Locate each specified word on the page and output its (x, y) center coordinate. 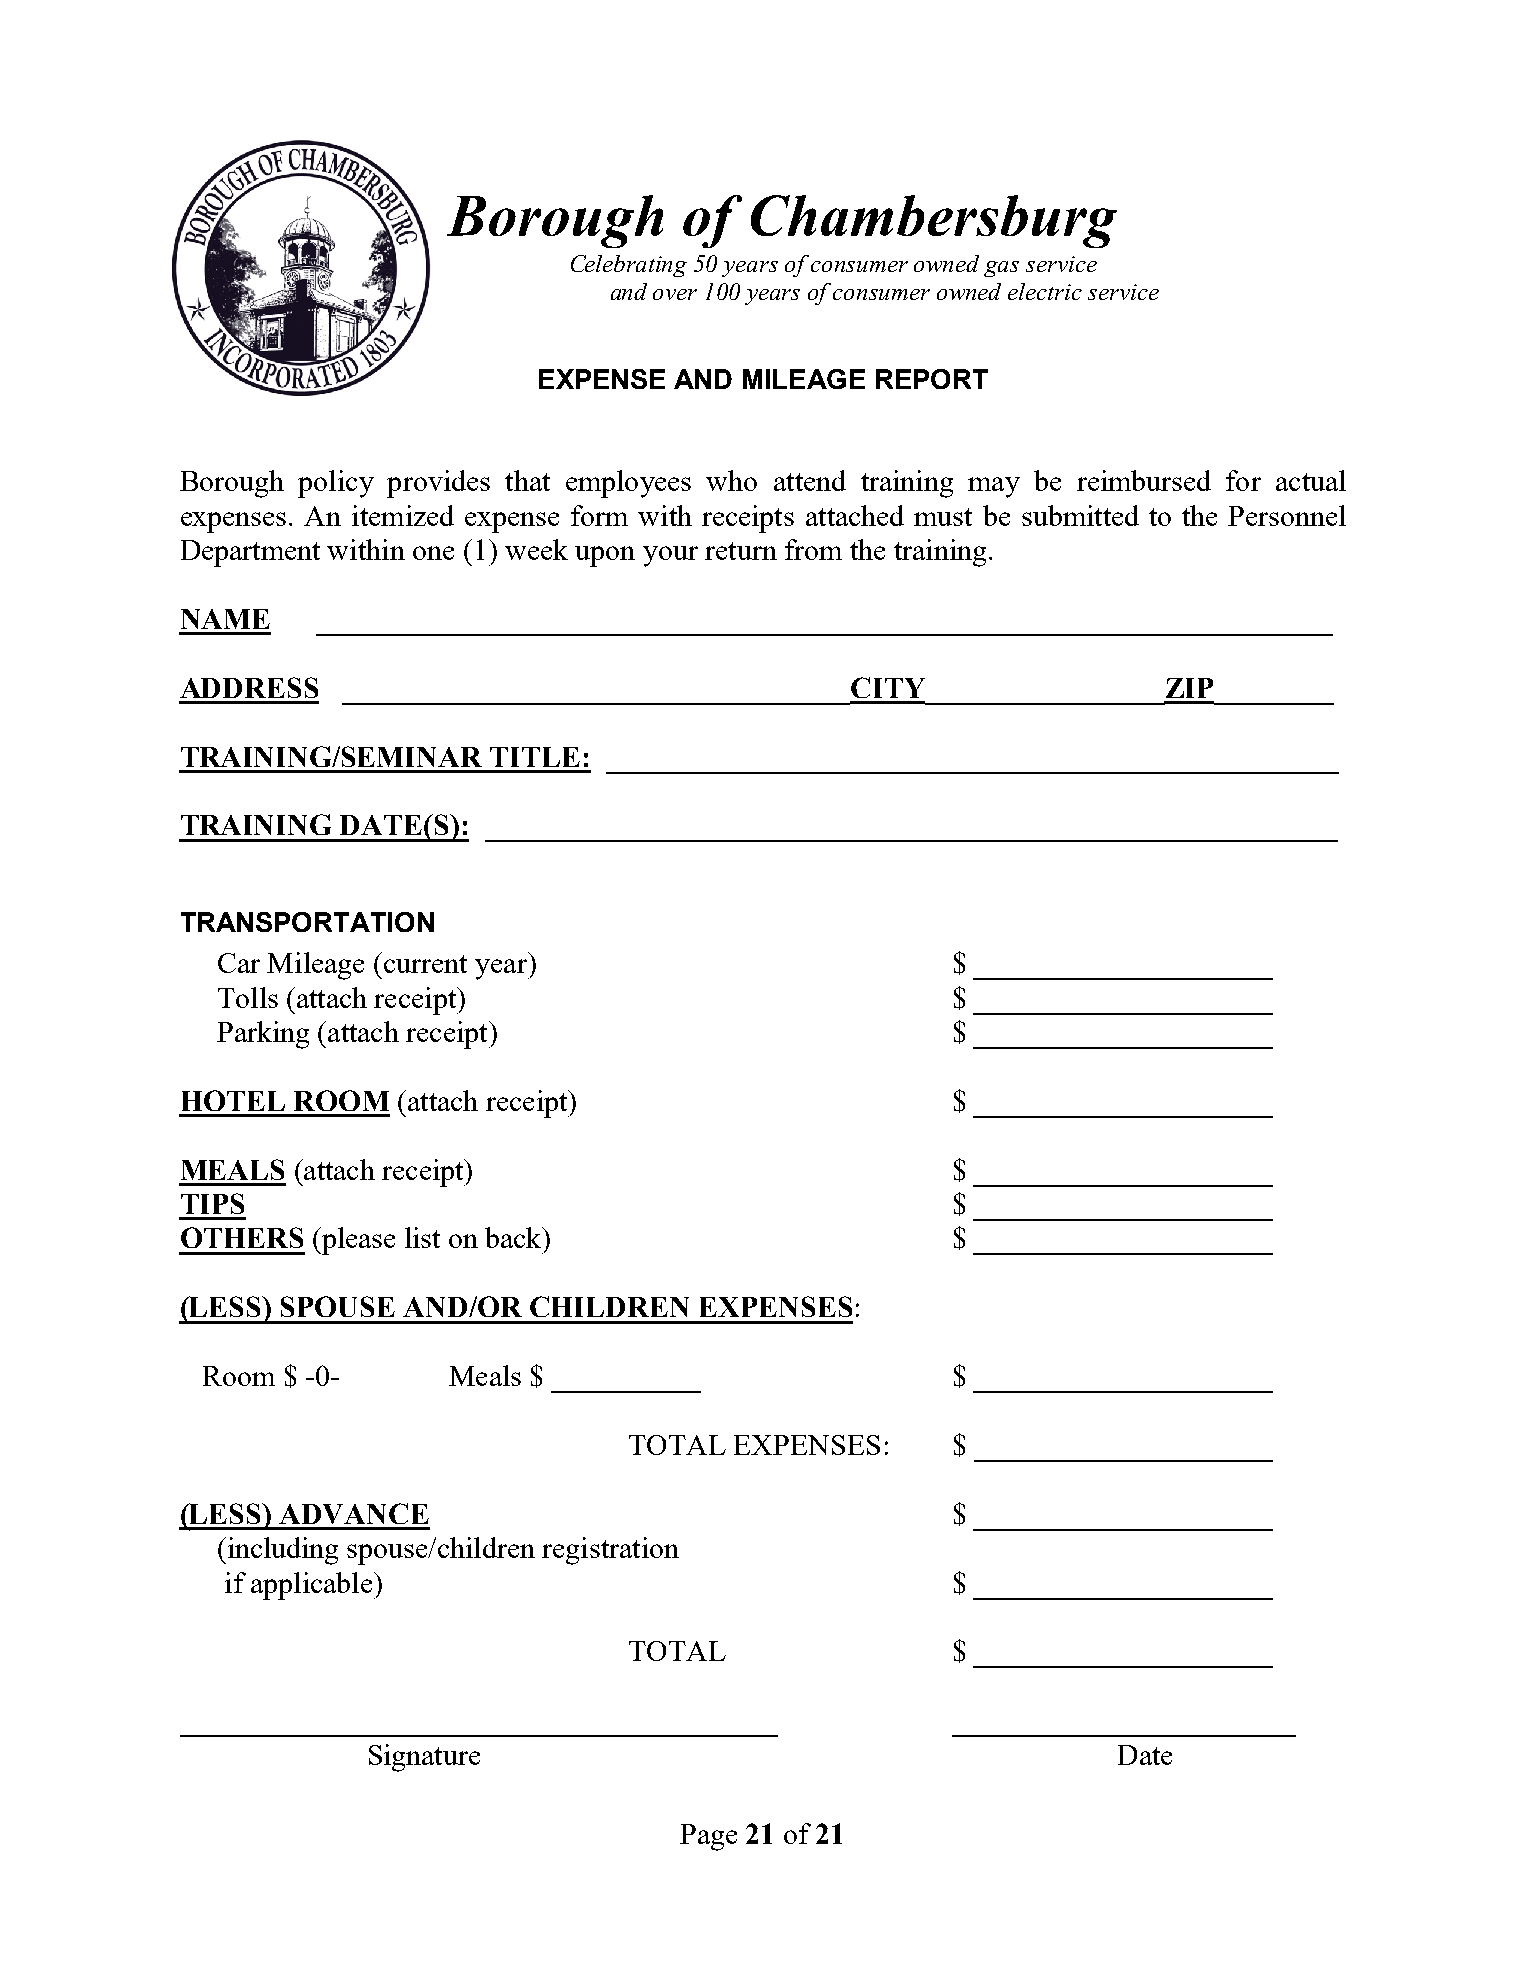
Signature (424, 1758)
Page (708, 1837)
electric (1045, 291)
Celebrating (629, 266)
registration (610, 1551)
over (675, 294)
